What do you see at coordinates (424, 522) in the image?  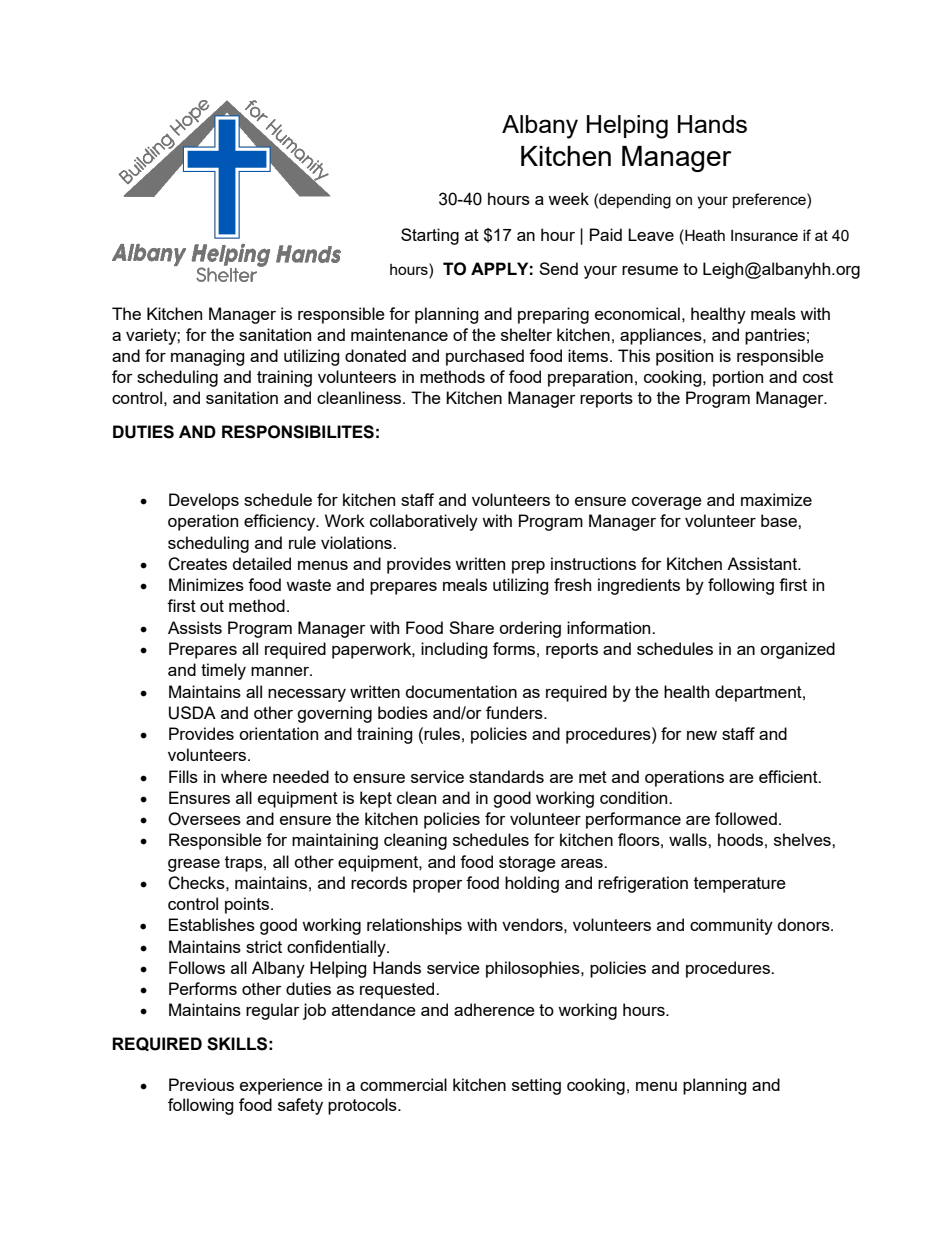 I see `collaboratively` at bounding box center [424, 522].
